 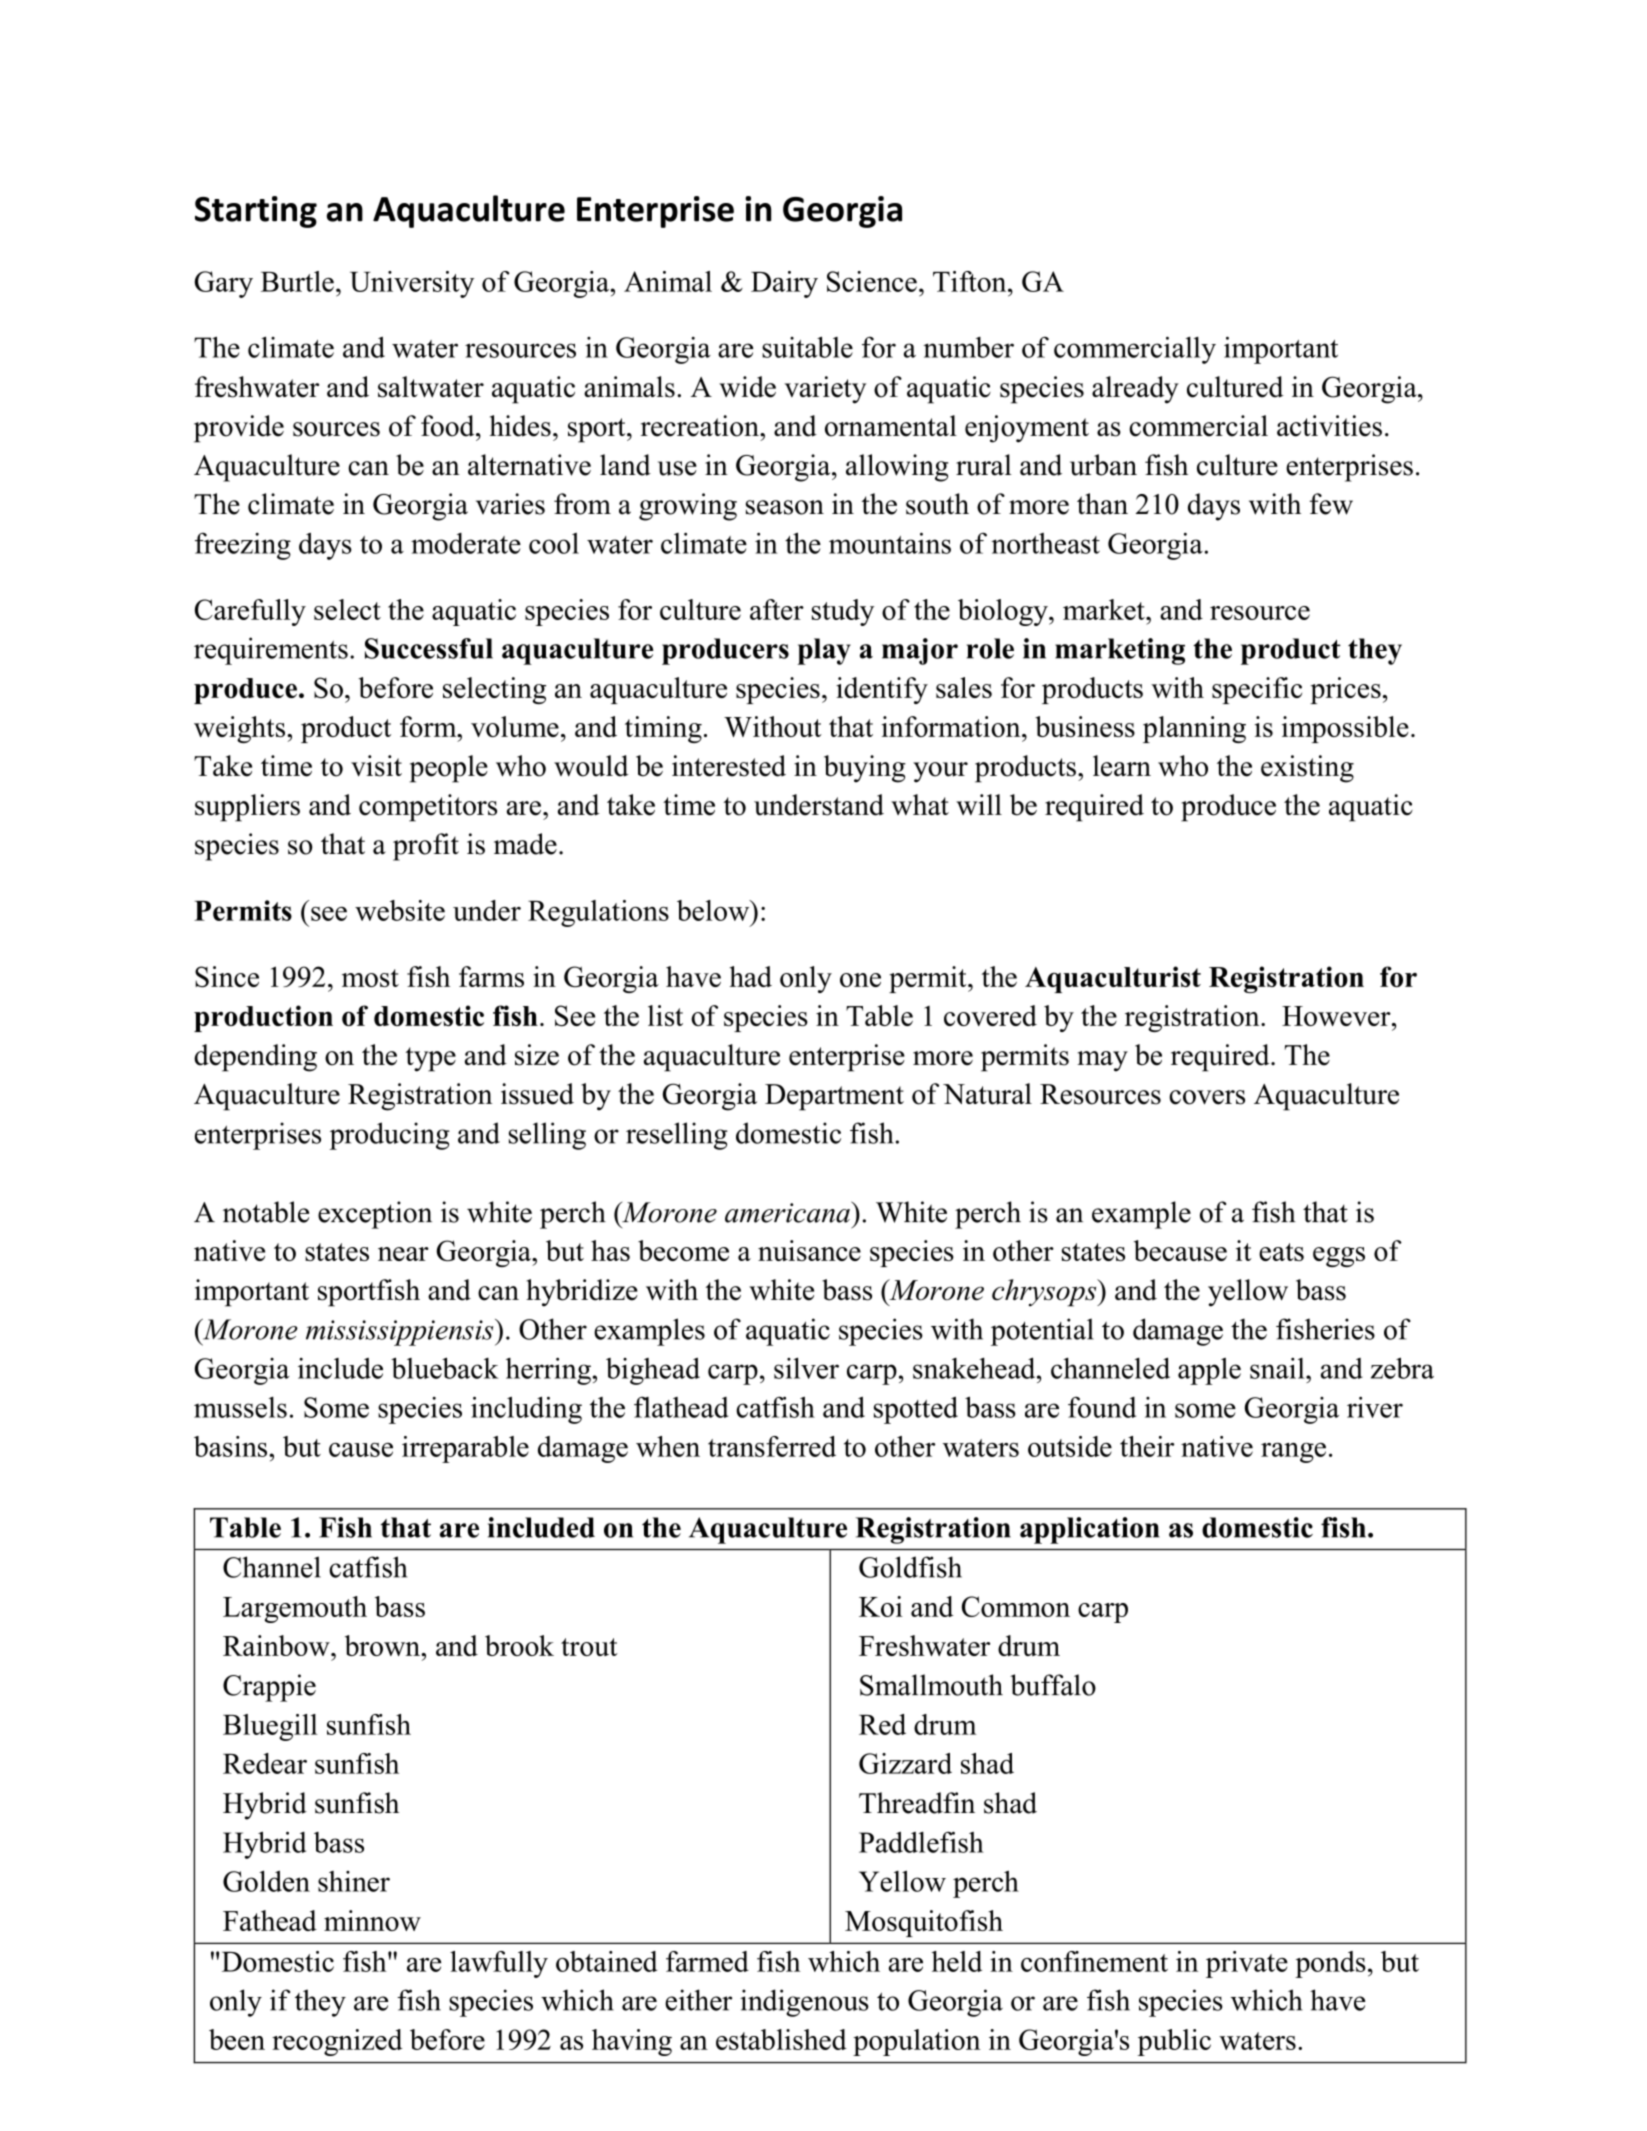 What do you see at coordinates (337, 2042) in the image?
I see `recognized` at bounding box center [337, 2042].
